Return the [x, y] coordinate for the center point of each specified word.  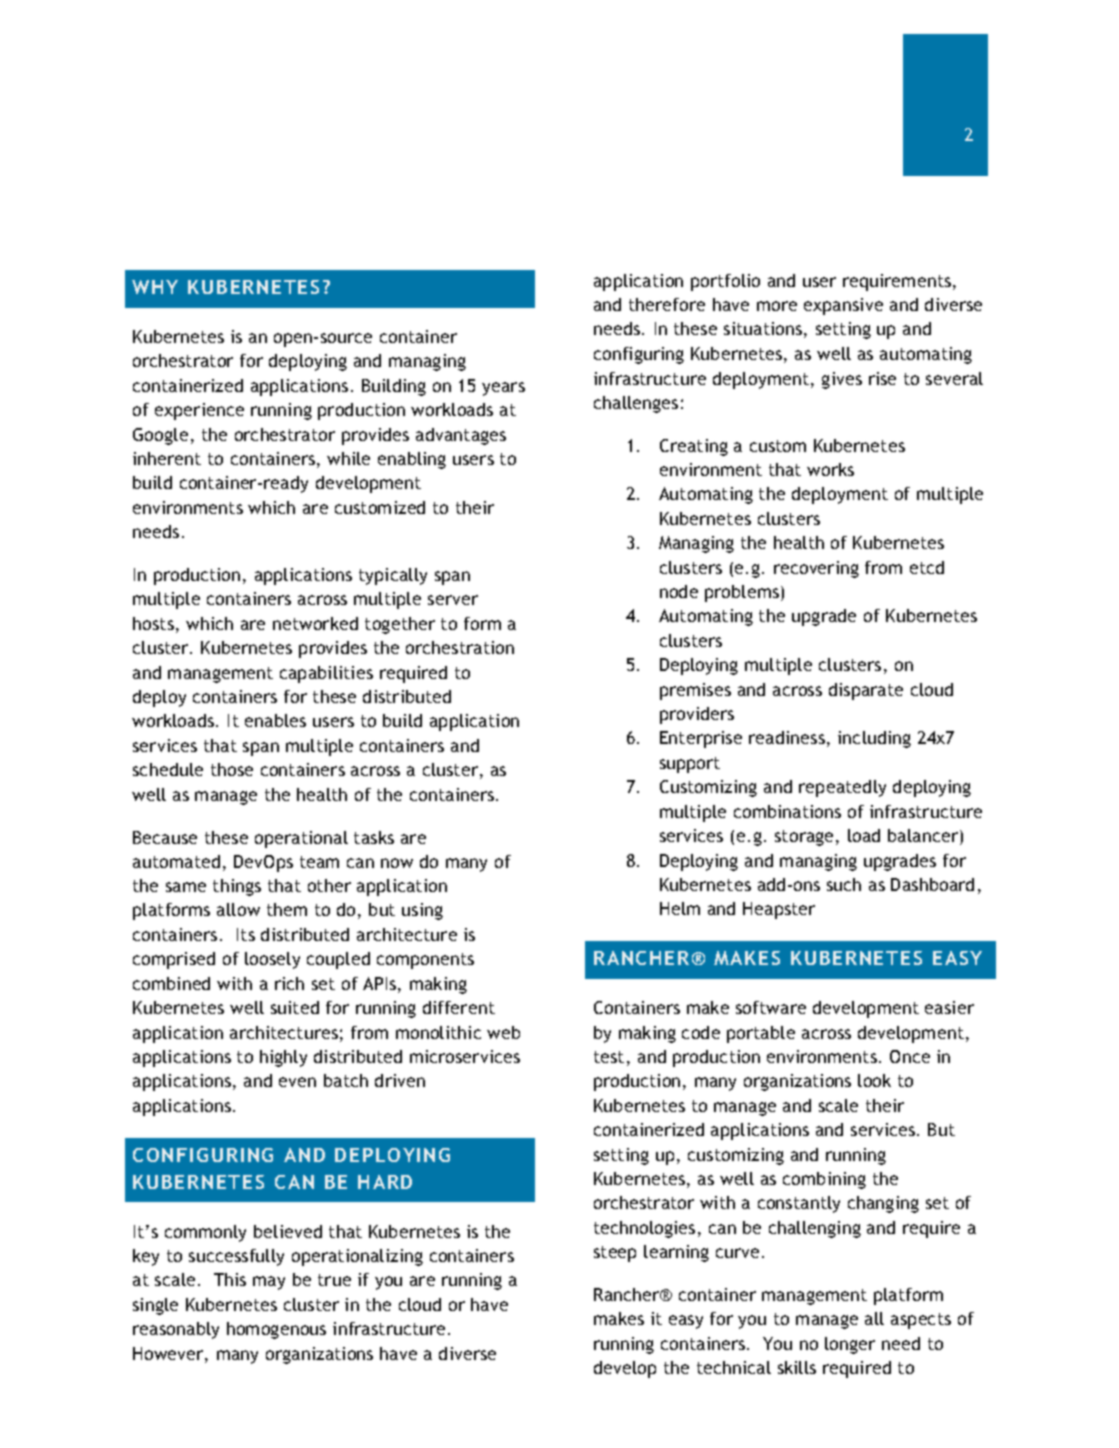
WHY [155, 287]
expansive [843, 306]
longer [850, 1345]
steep [615, 1254]
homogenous [276, 1330]
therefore [667, 304]
